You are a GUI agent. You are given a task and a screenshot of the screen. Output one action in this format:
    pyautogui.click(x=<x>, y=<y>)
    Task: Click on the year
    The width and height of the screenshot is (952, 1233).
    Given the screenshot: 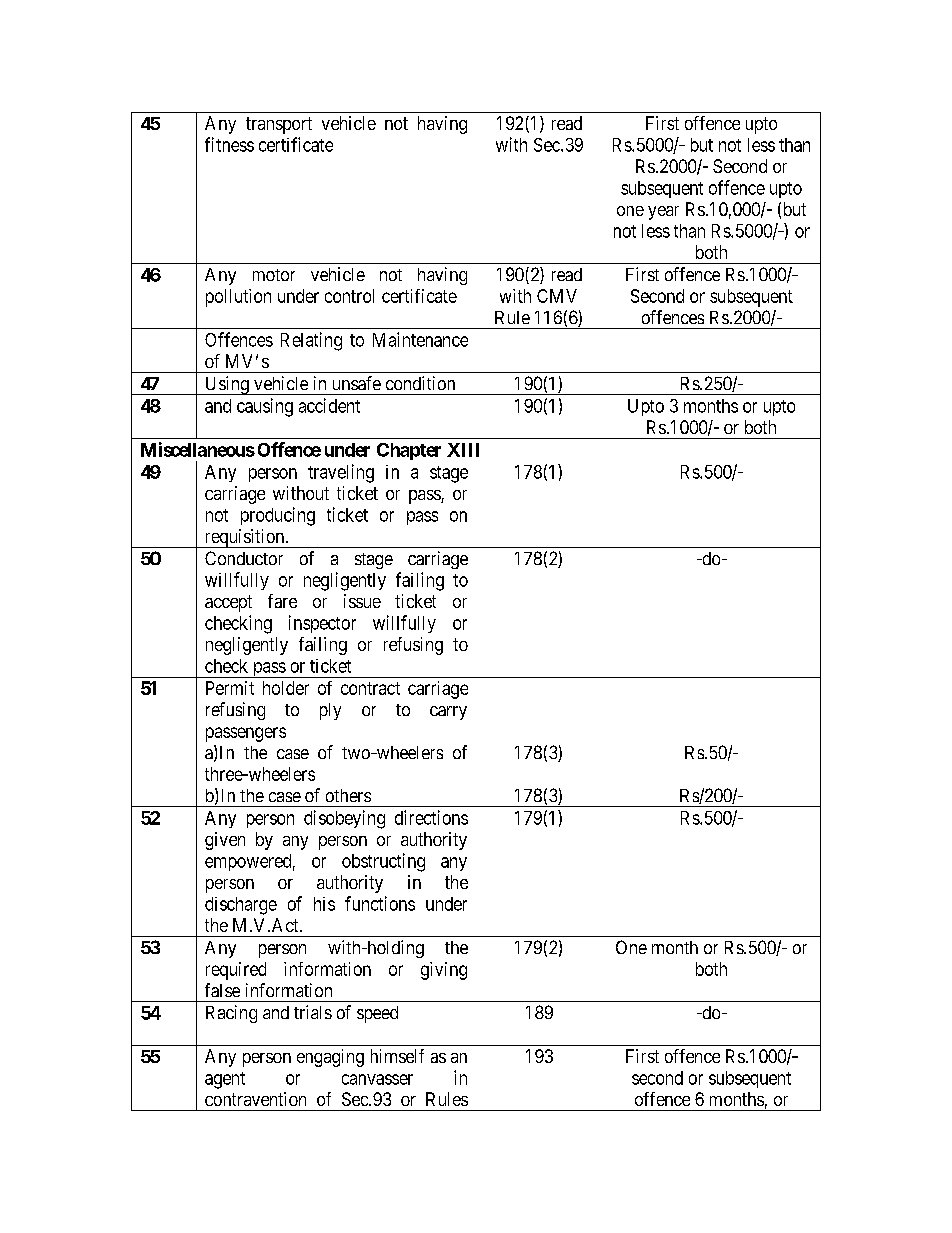 What is the action you would take?
    pyautogui.click(x=663, y=213)
